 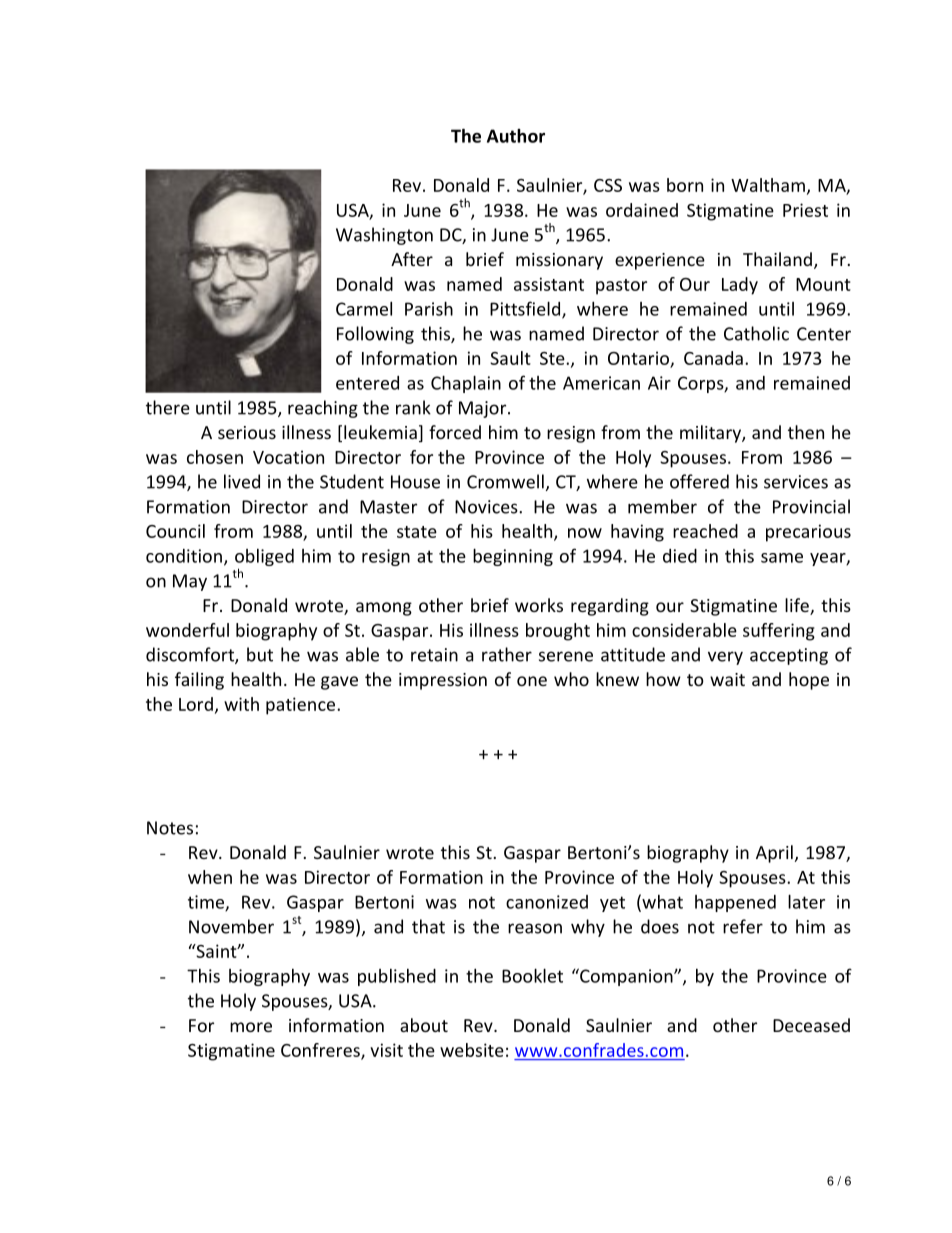 What do you see at coordinates (247, 432) in the page?
I see `serious` at bounding box center [247, 432].
